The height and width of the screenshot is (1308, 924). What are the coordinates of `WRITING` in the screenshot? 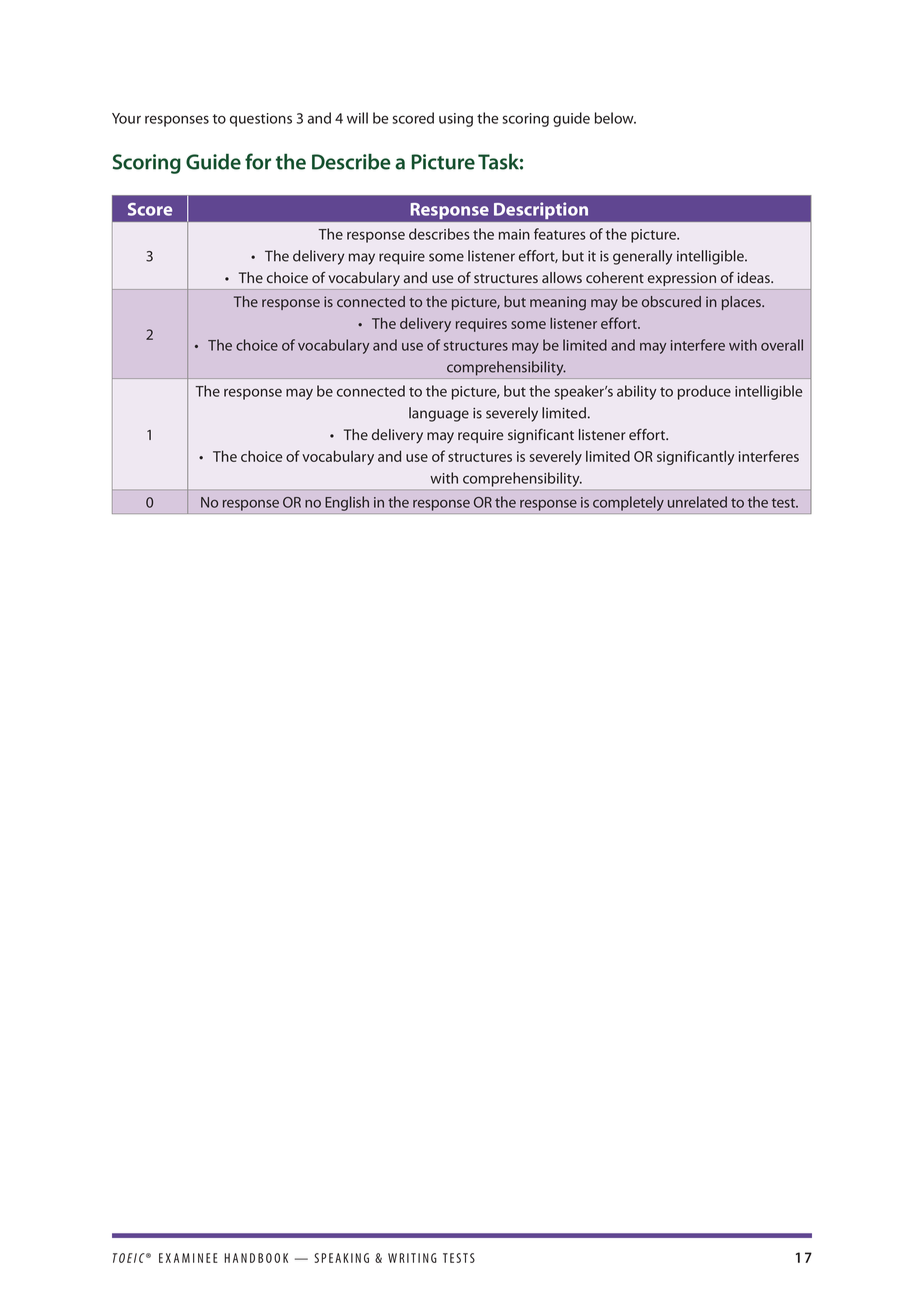 It's located at (412, 1258).
